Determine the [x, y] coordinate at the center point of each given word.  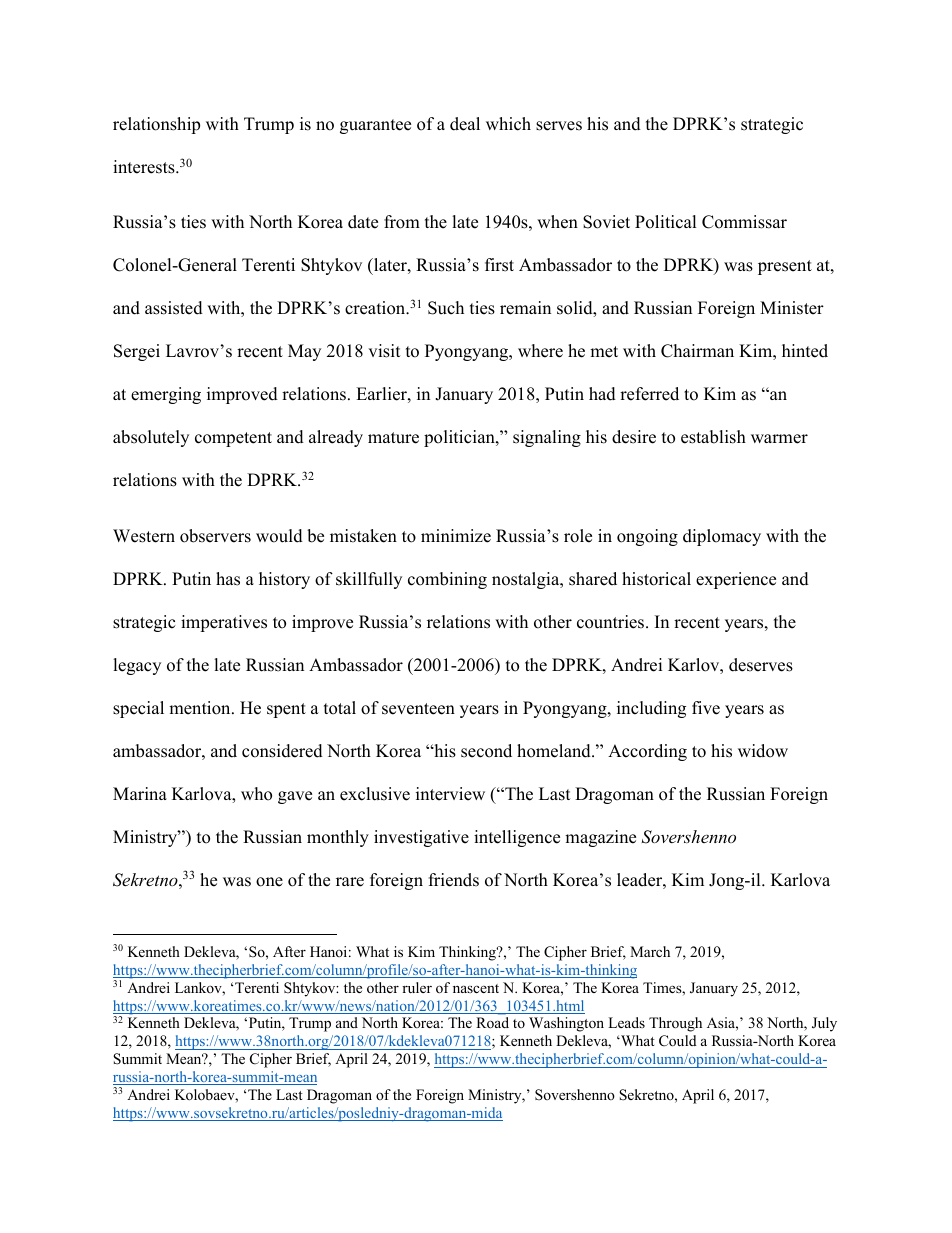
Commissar [744, 222]
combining [447, 580]
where [540, 351]
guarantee [375, 126]
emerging [166, 395]
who [256, 794]
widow [763, 751]
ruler [417, 987]
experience [736, 580]
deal [465, 124]
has [228, 579]
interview [450, 794]
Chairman [697, 351]
